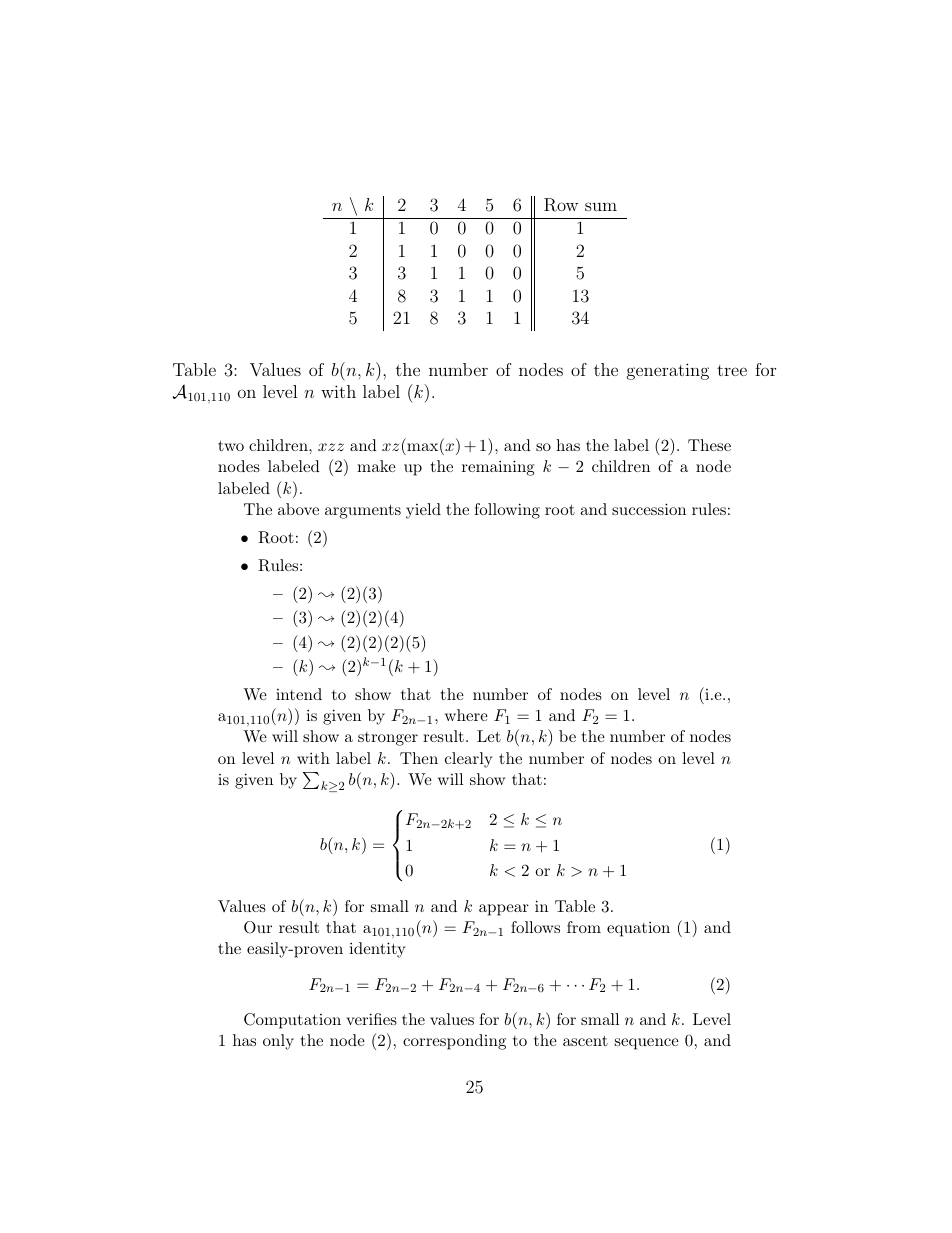 The image size is (952, 1233). I want to click on Let, so click(489, 736).
